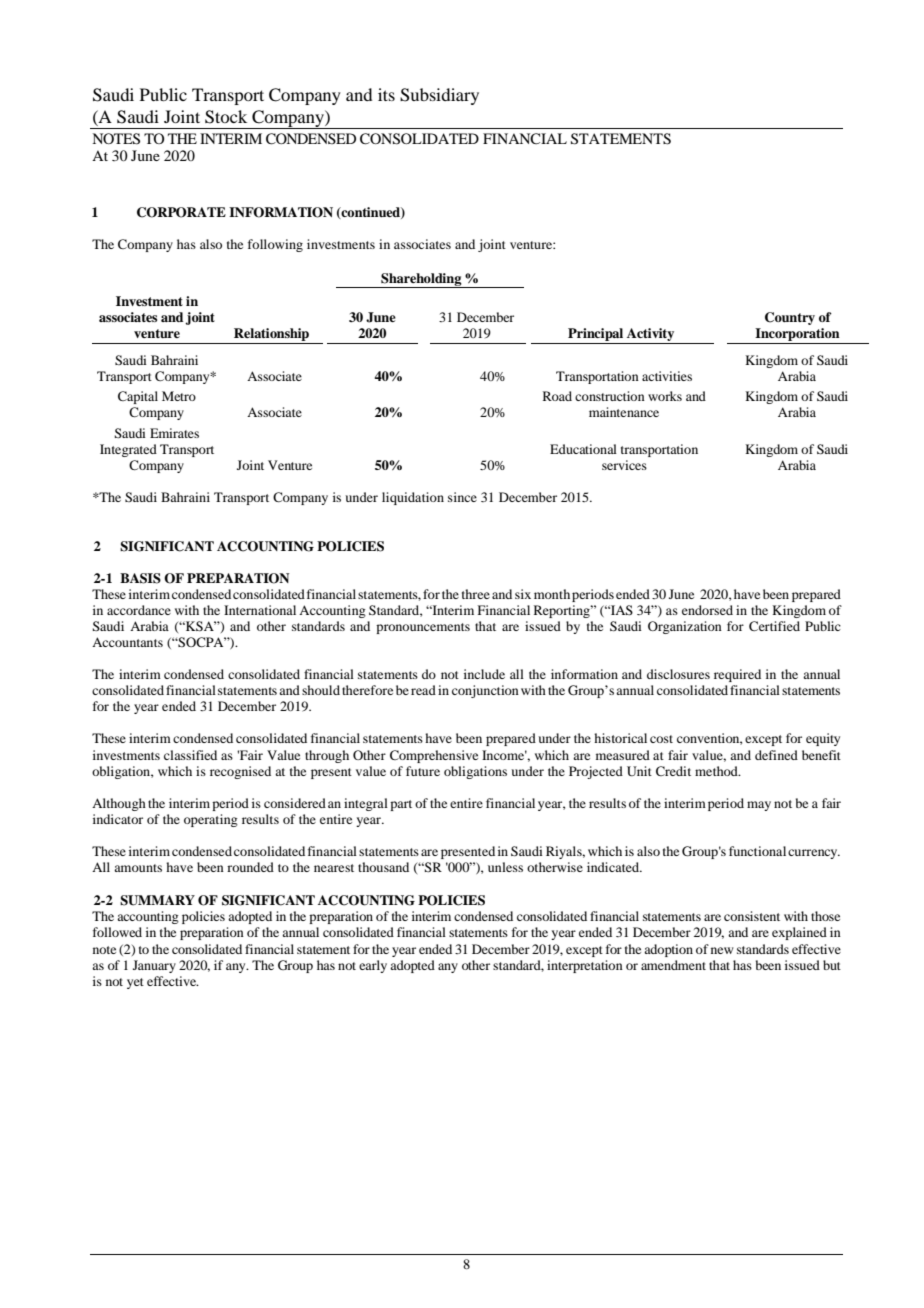 The width and height of the image is (924, 1308). I want to click on early, so click(373, 966).
